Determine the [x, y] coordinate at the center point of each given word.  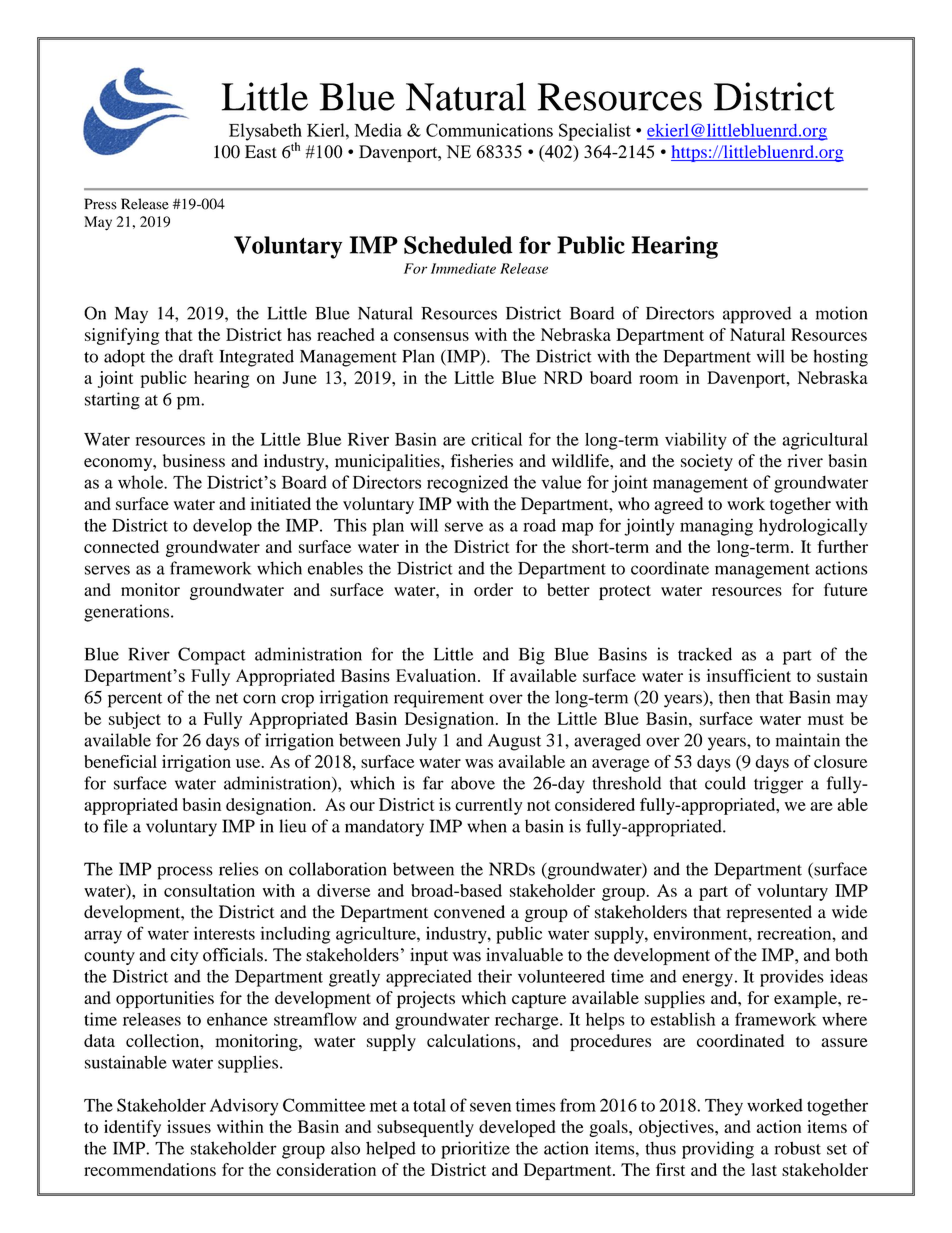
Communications [489, 130]
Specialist [595, 132]
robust [798, 1148]
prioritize [475, 1150]
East [261, 151]
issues [189, 1126]
